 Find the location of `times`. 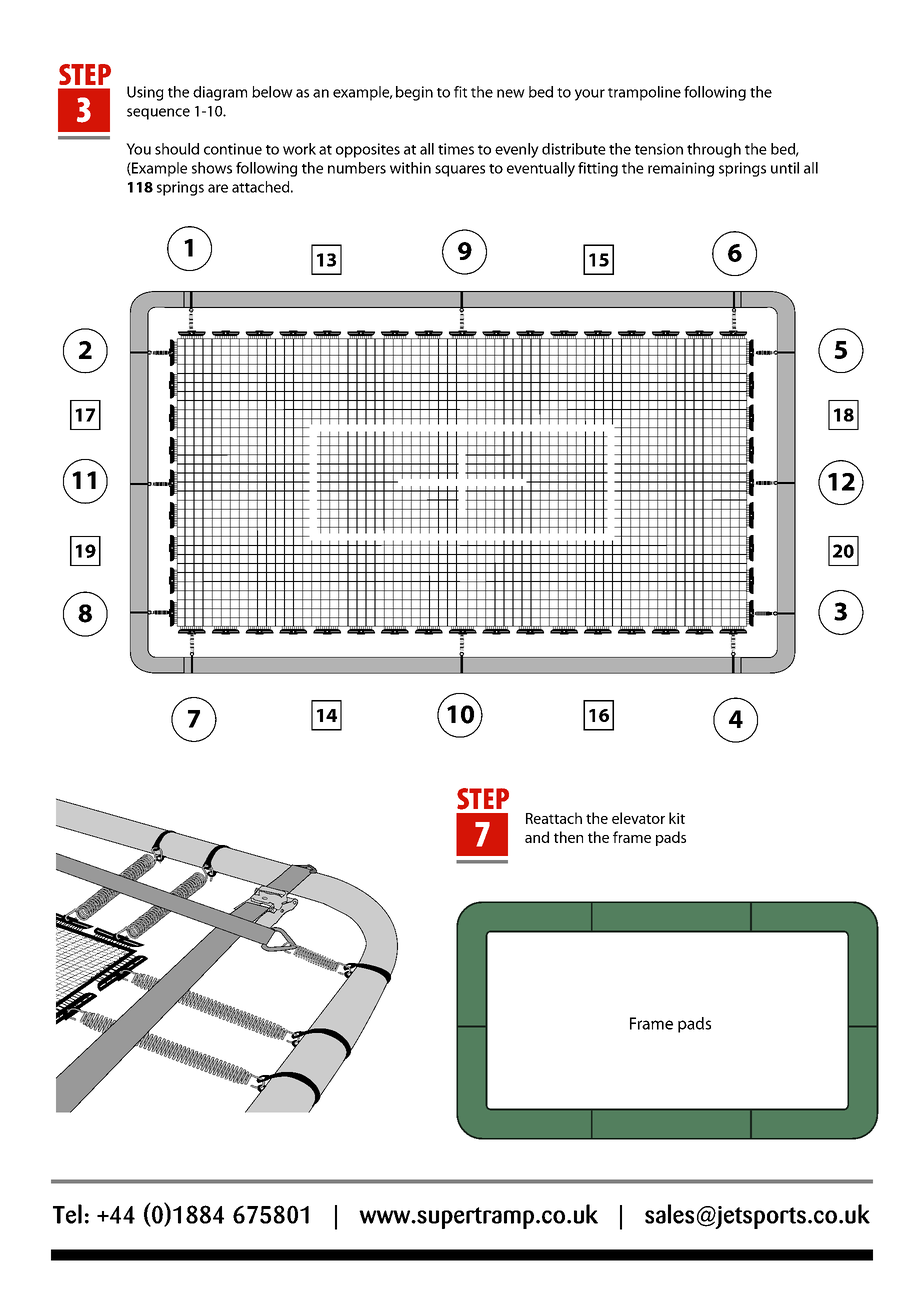

times is located at coordinates (456, 149).
